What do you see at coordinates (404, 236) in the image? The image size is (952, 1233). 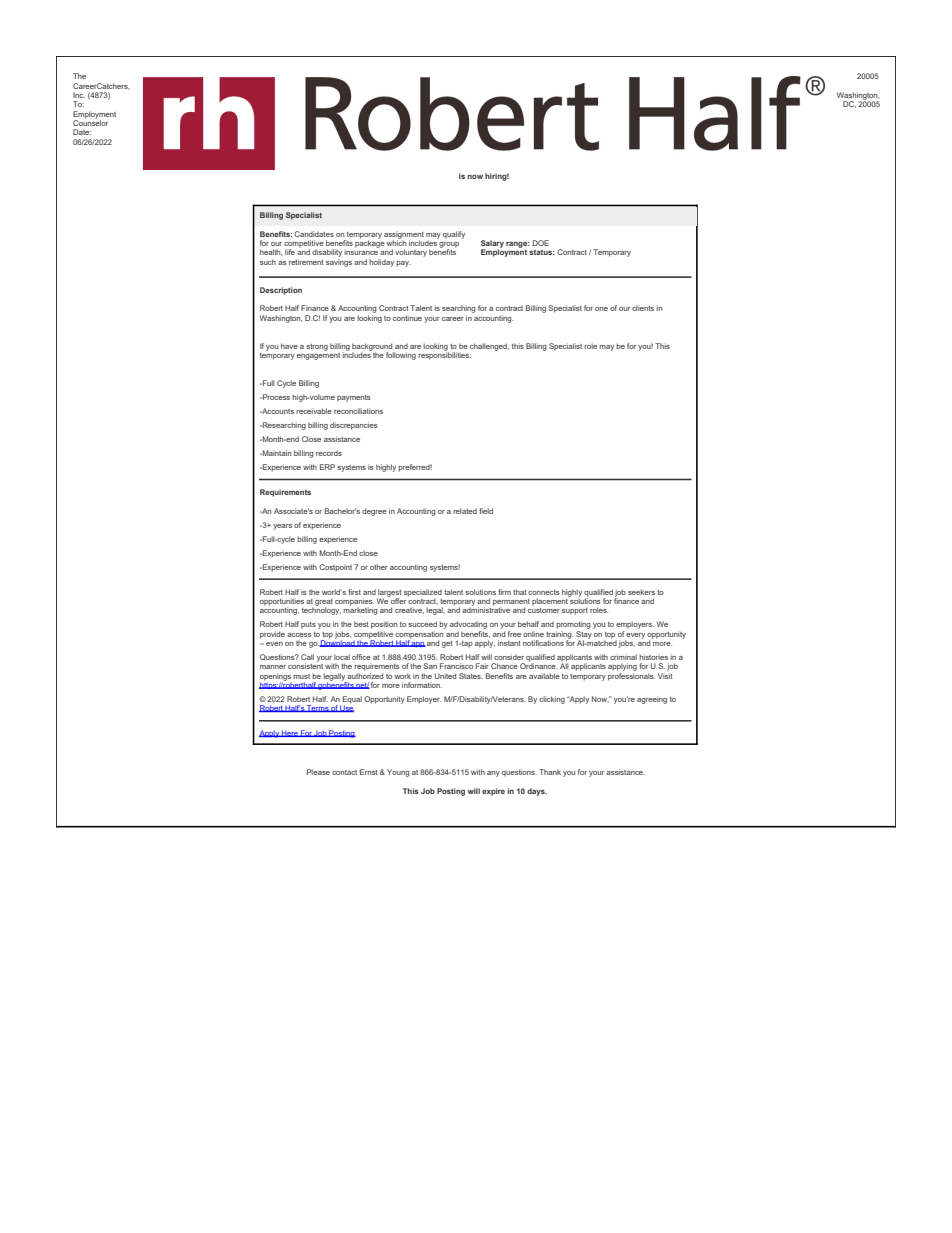 I see `assignment` at bounding box center [404, 236].
